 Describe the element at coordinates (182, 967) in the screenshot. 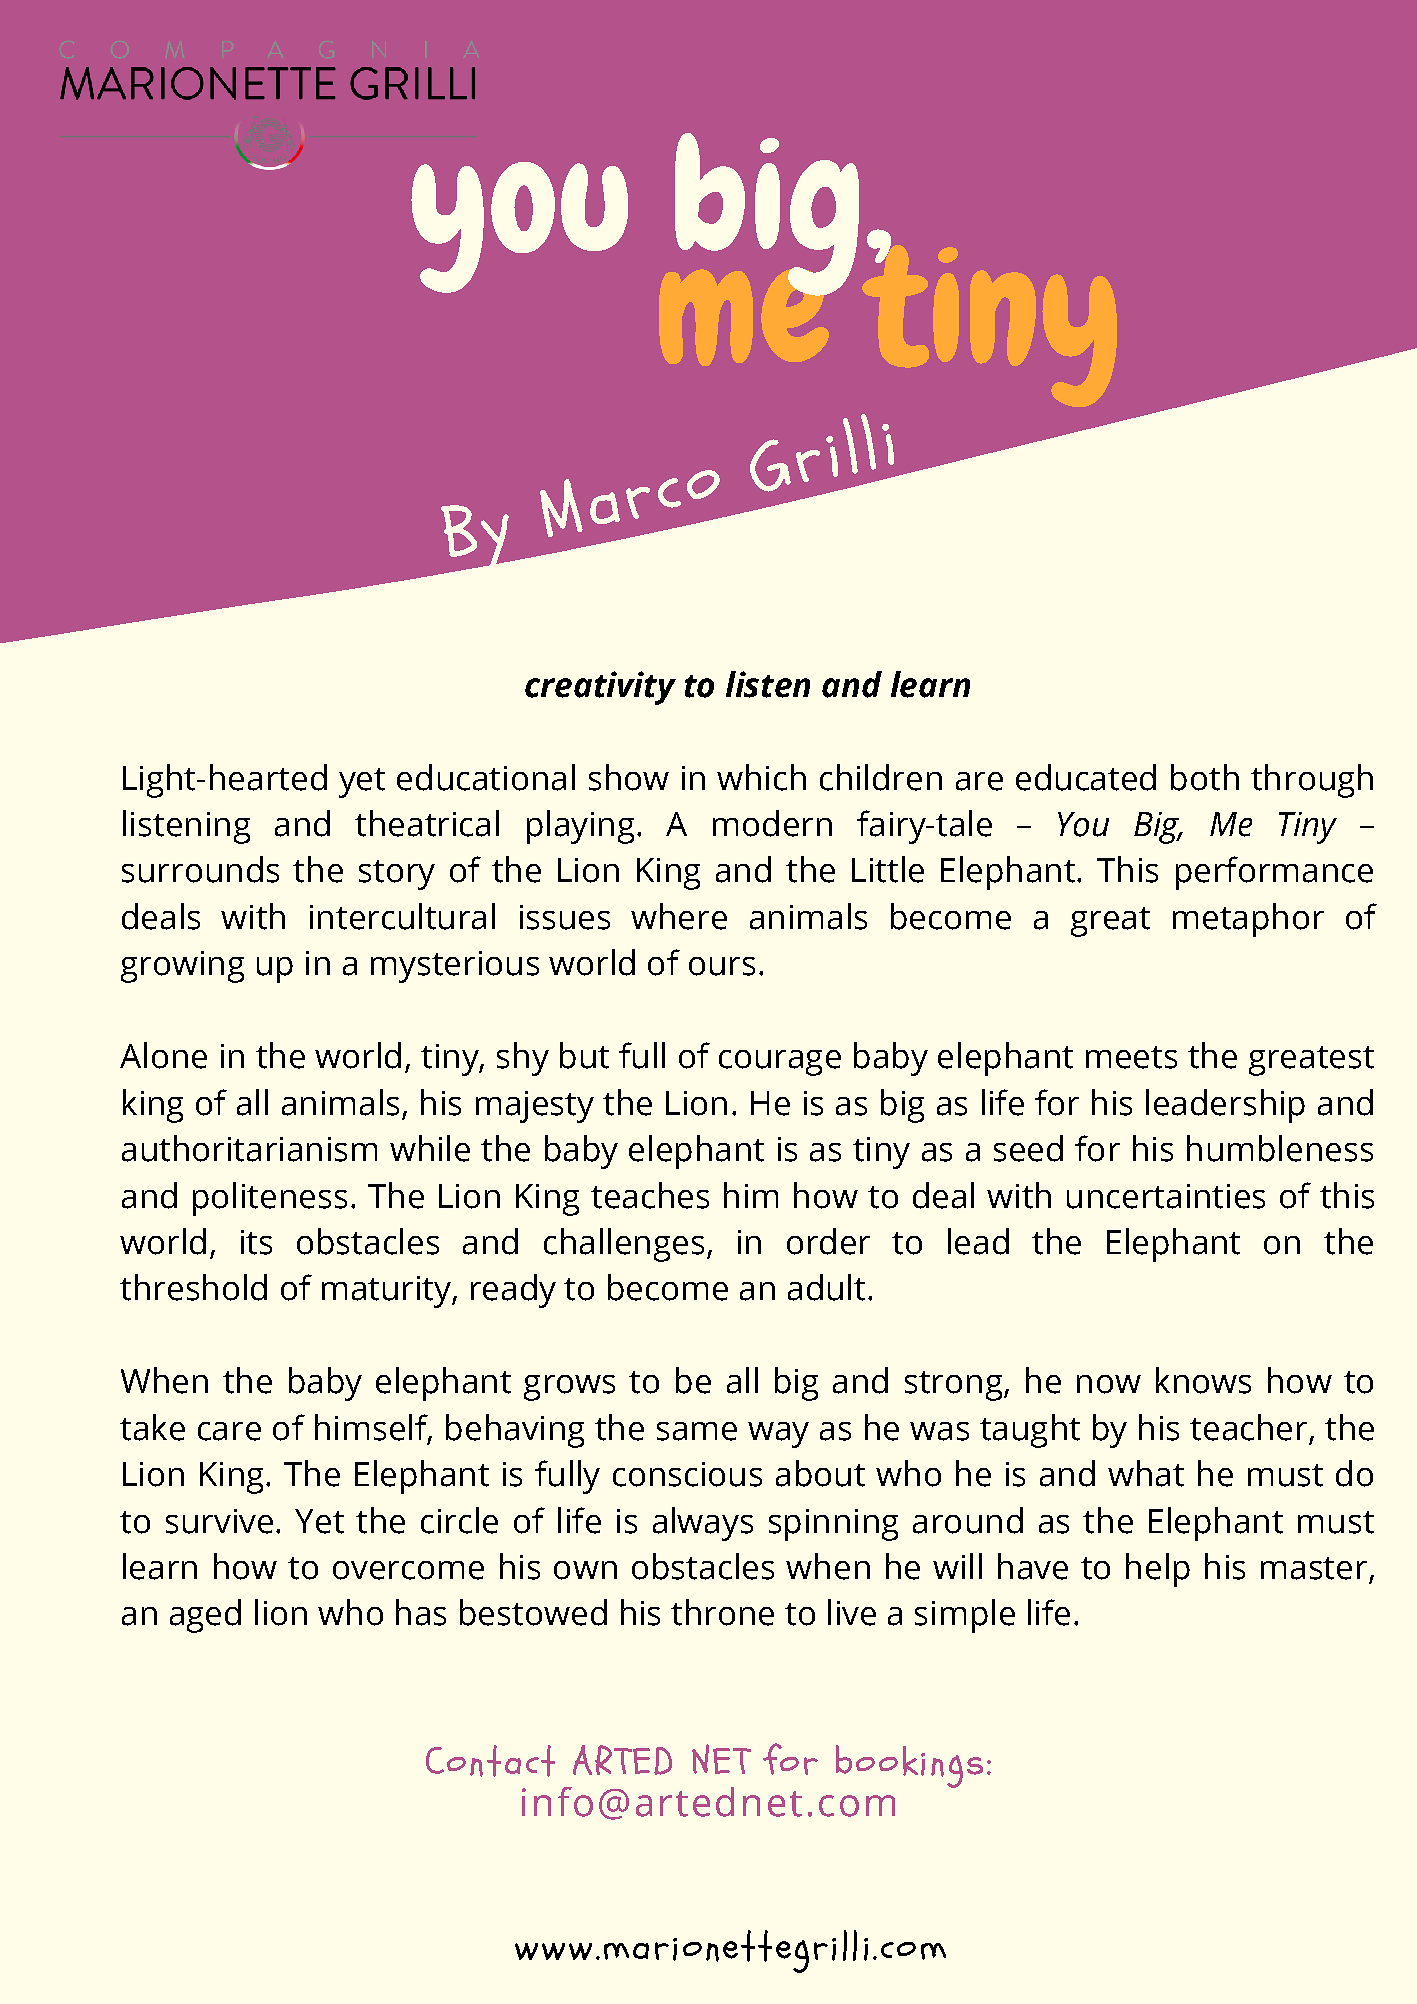

I see `growing` at that location.
